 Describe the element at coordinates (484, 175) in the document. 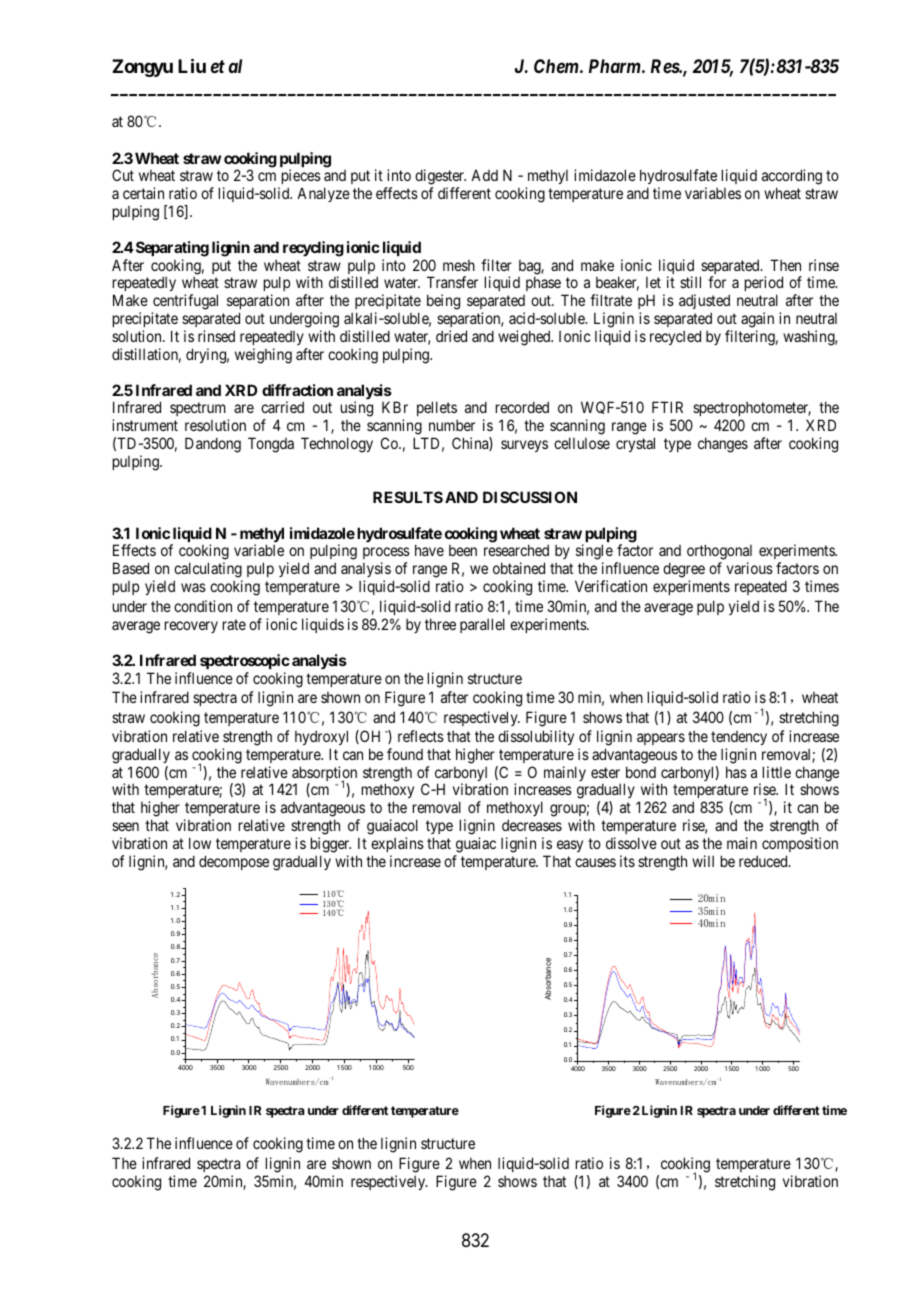

I see `Add` at that location.
